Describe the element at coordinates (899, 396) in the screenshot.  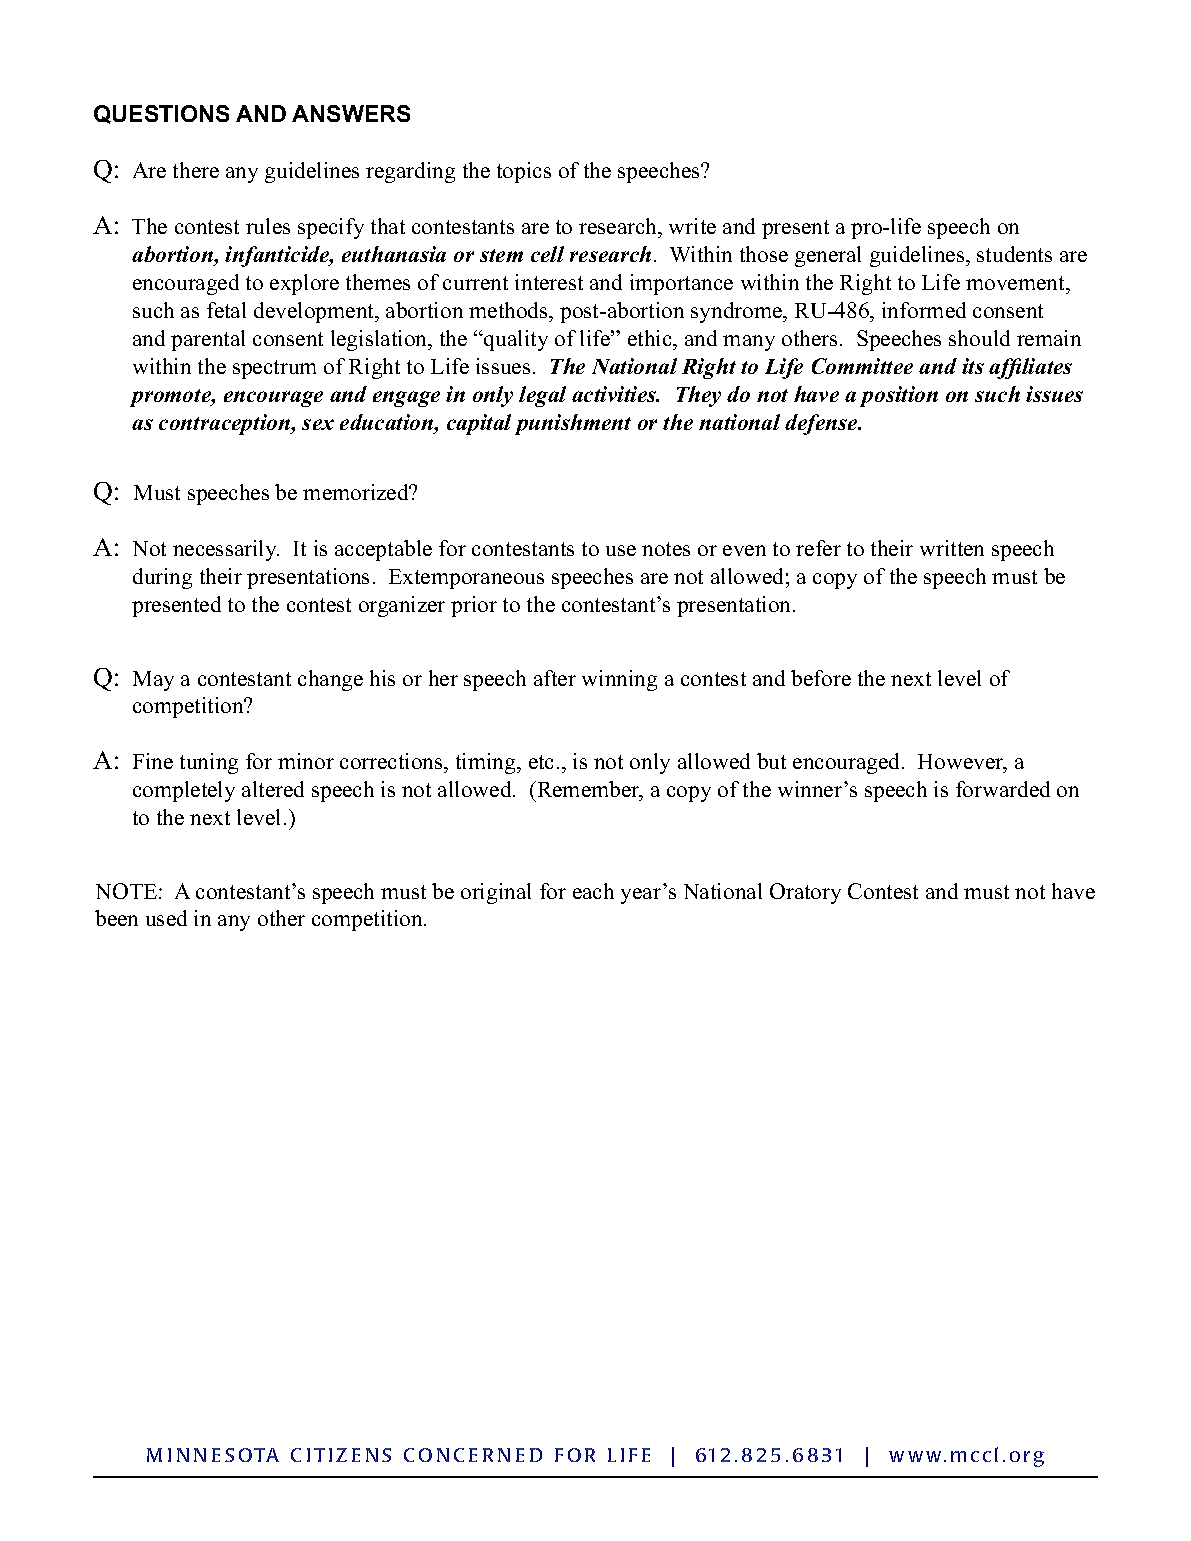
I see `position` at that location.
